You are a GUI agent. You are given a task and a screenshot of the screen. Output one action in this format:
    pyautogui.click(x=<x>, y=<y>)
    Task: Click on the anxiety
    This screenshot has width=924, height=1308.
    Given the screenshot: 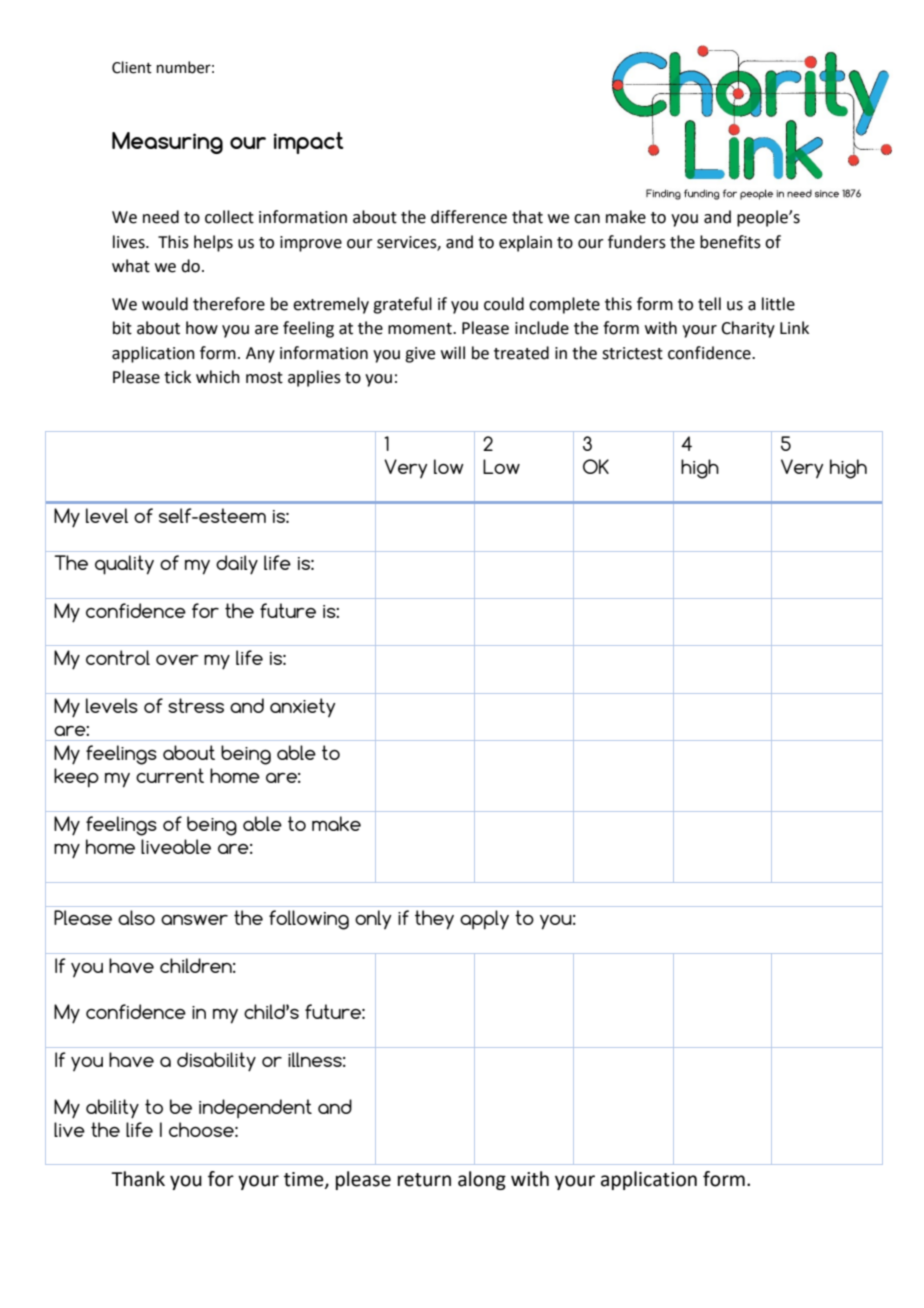 What is the action you would take?
    pyautogui.click(x=302, y=707)
